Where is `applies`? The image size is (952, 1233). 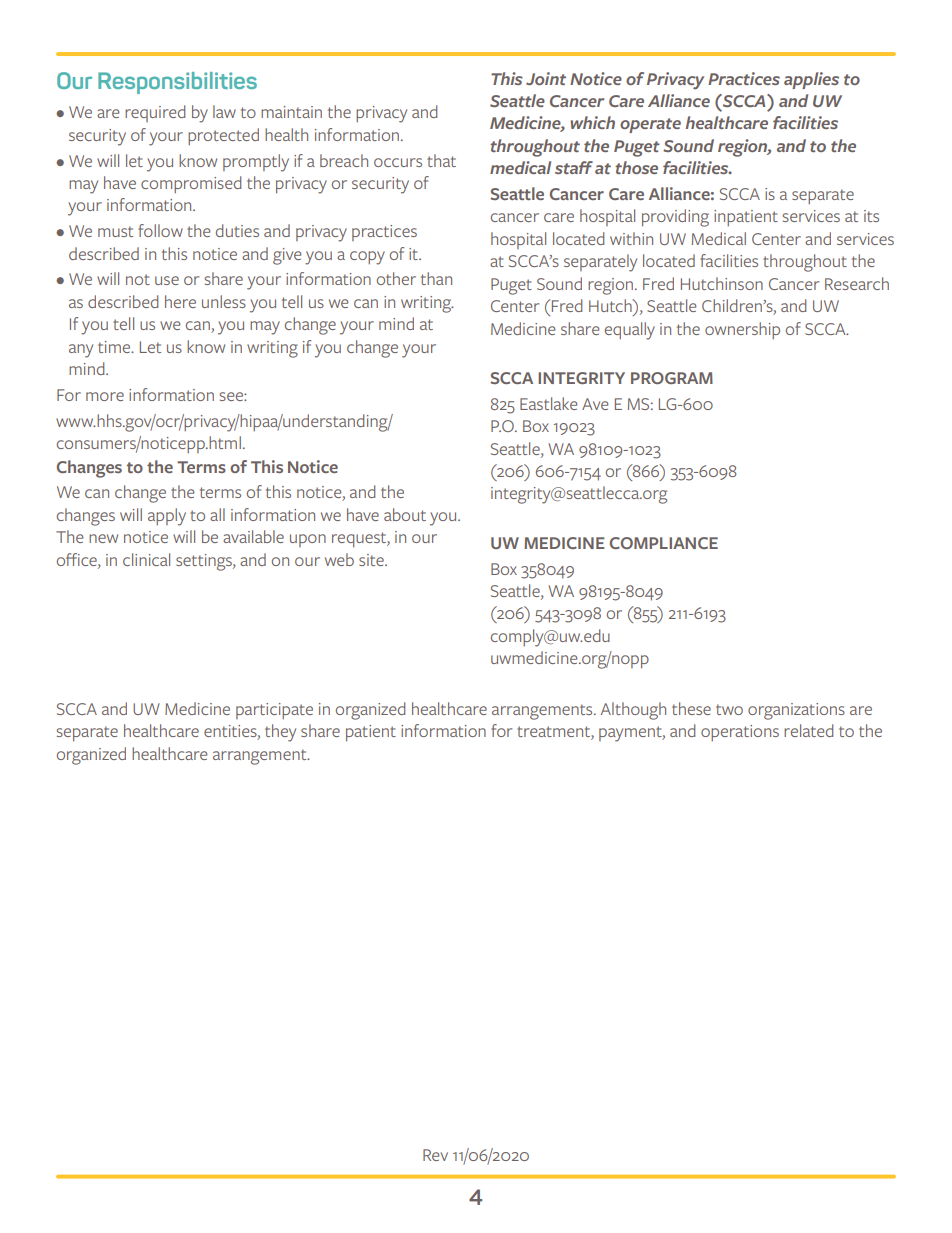 applies is located at coordinates (811, 80).
